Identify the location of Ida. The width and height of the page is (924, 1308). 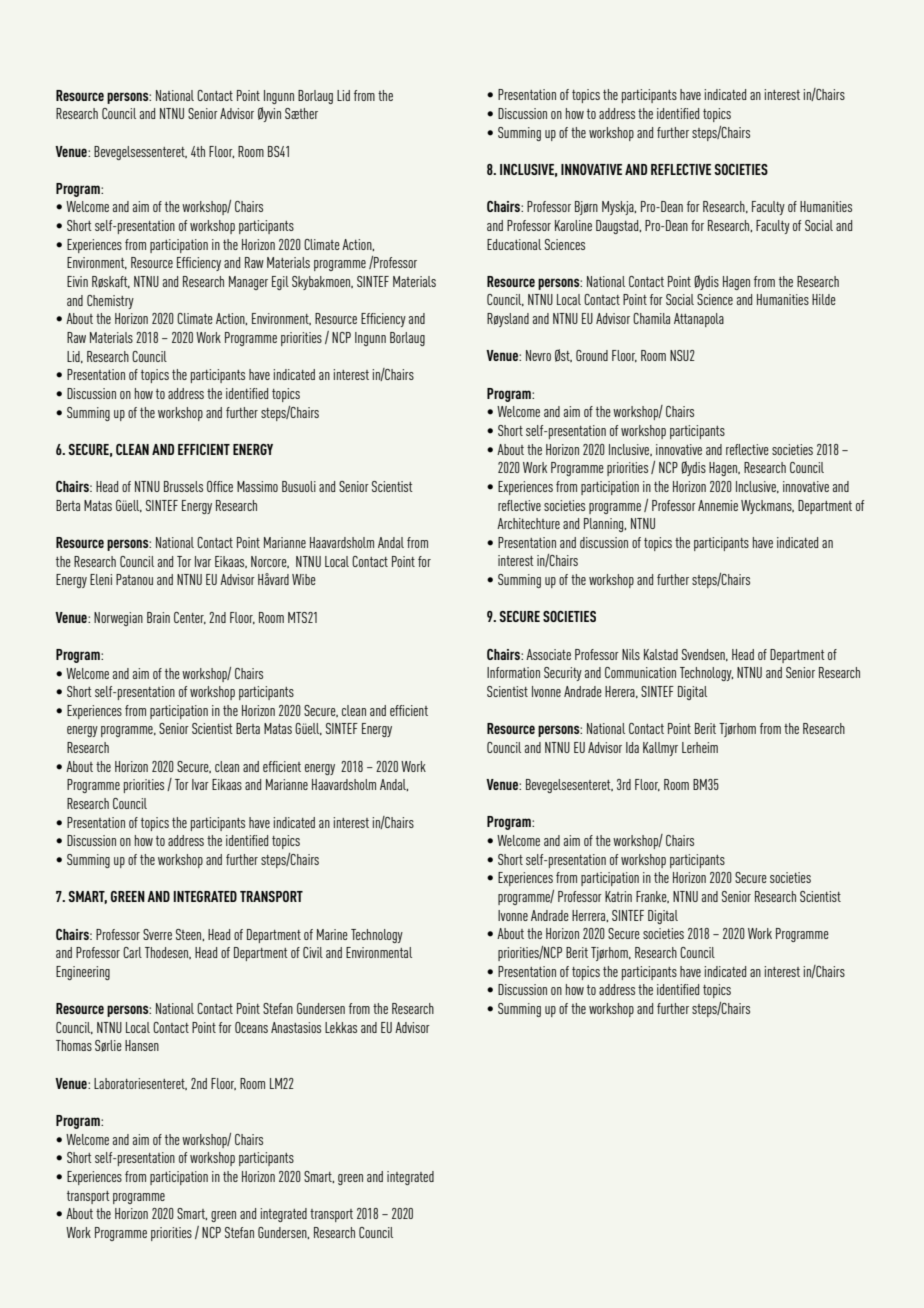
(632, 747).
